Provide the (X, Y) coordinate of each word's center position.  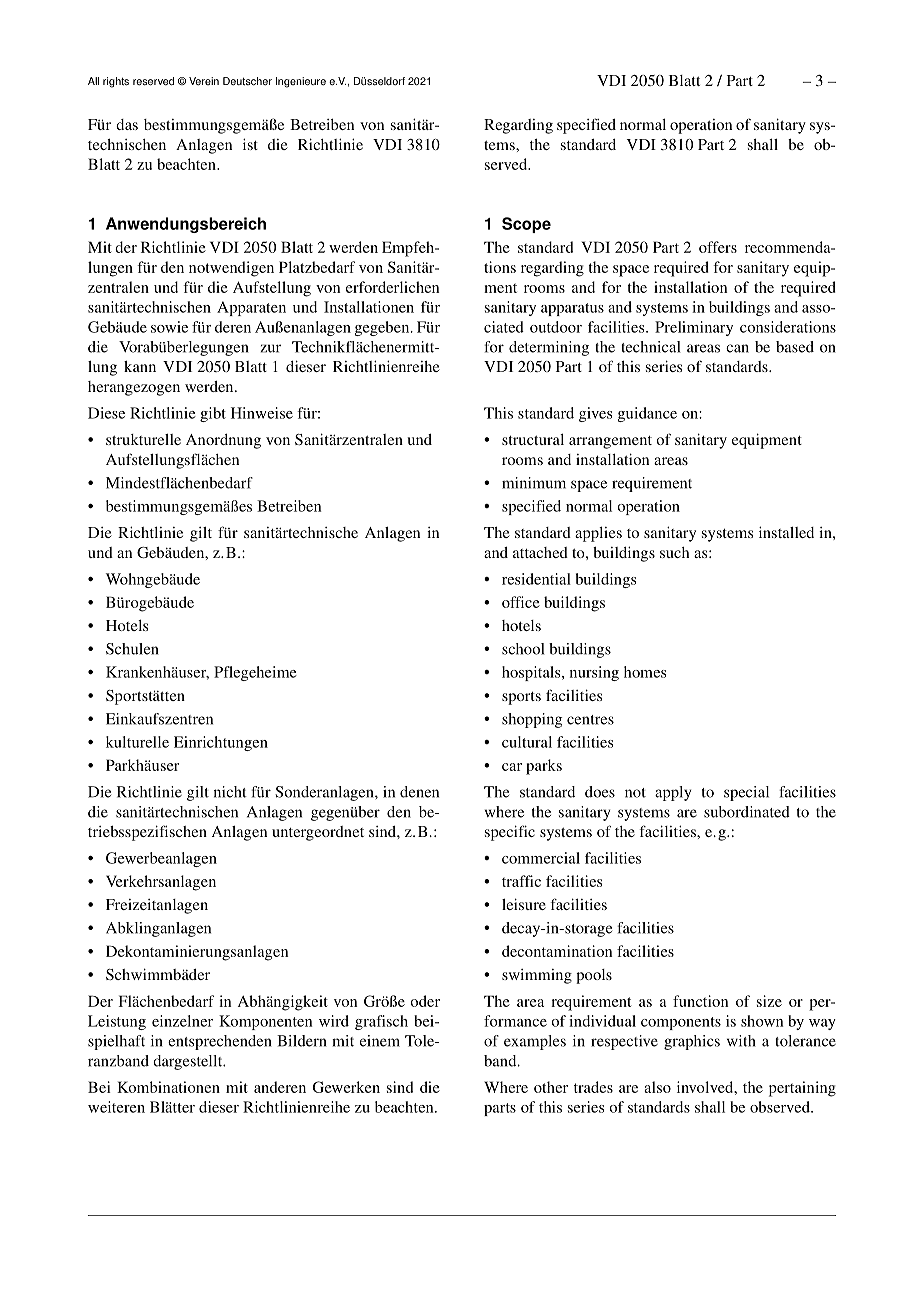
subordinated (747, 812)
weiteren (116, 1107)
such (674, 552)
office (521, 602)
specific (510, 833)
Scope (526, 225)
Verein (204, 81)
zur (270, 348)
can (737, 348)
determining (549, 348)
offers (718, 247)
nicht (230, 792)
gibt (213, 414)
